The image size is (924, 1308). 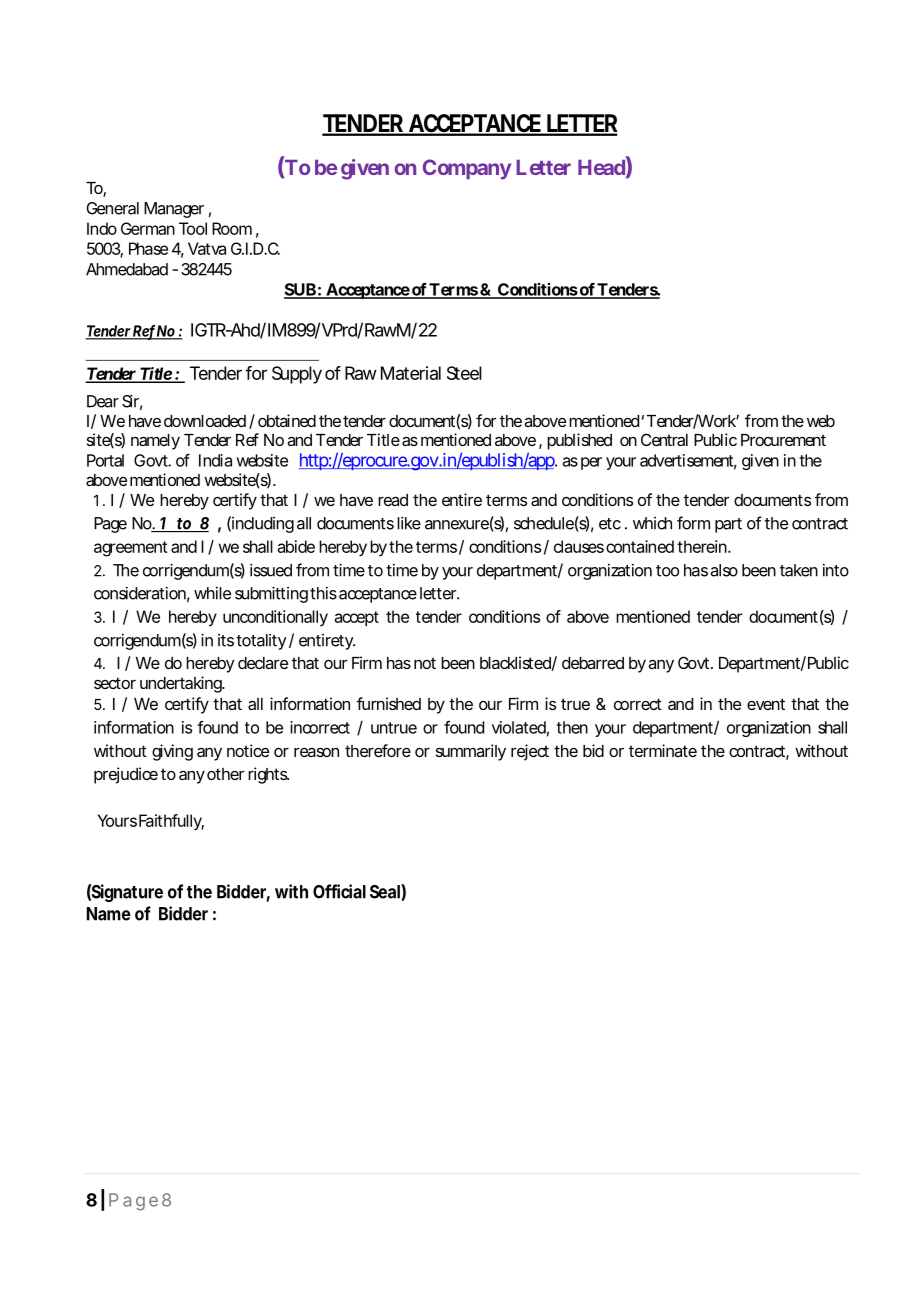 What do you see at coordinates (464, 373) in the screenshot?
I see `Steel` at bounding box center [464, 373].
